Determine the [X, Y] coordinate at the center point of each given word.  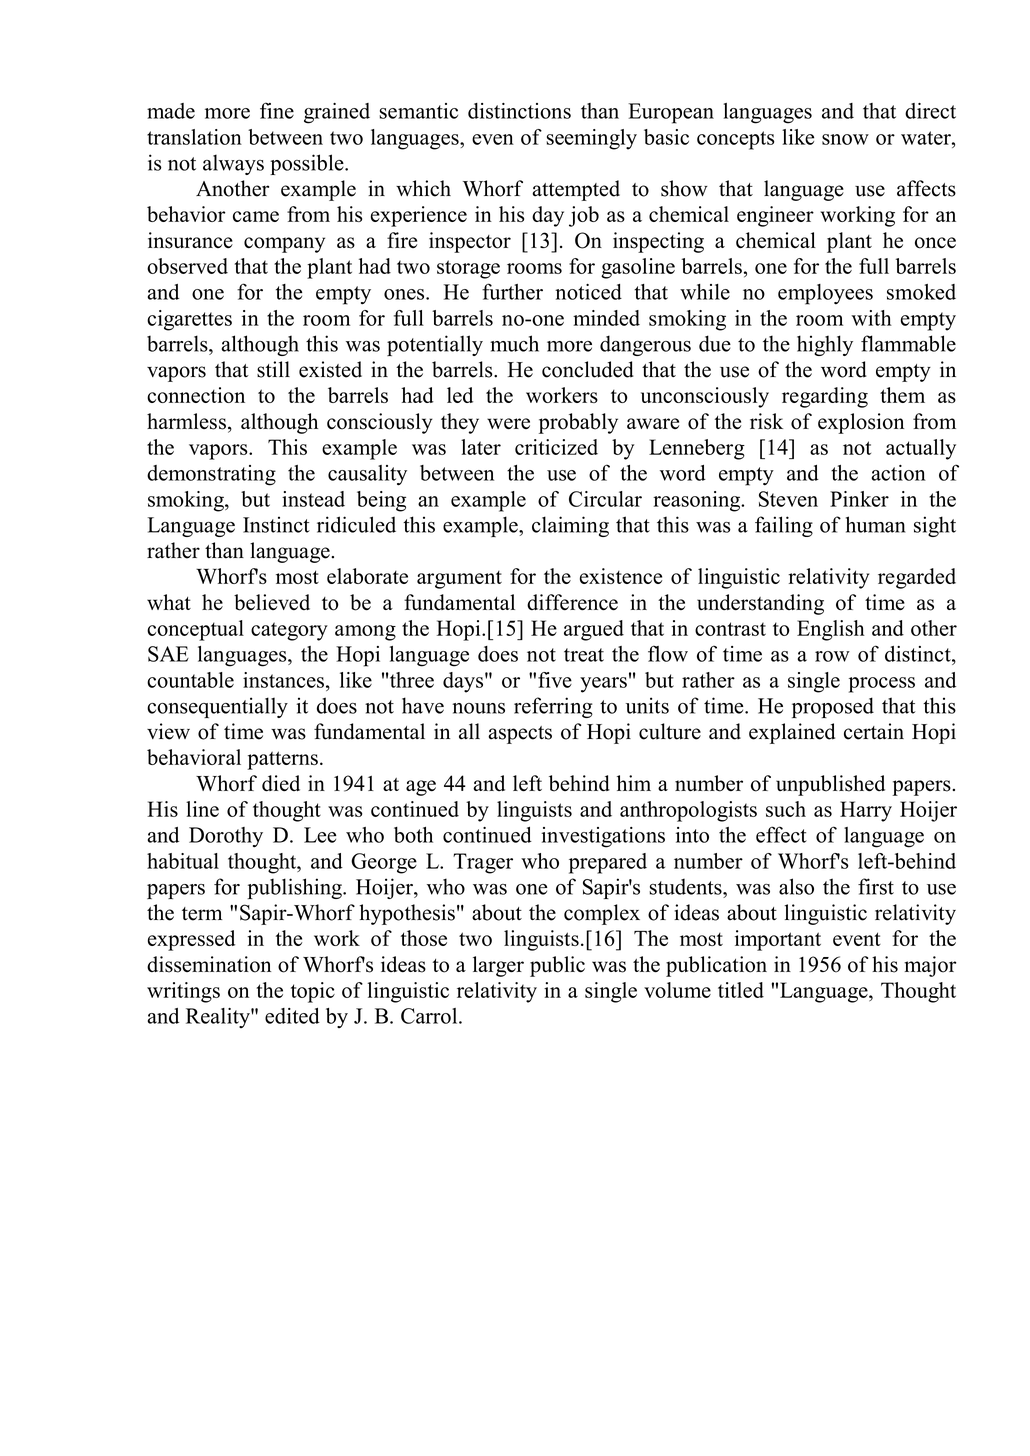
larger [498, 966]
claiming [570, 526]
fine [277, 110]
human [876, 524]
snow [845, 139]
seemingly [591, 139]
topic [313, 992]
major [930, 966]
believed [272, 602]
